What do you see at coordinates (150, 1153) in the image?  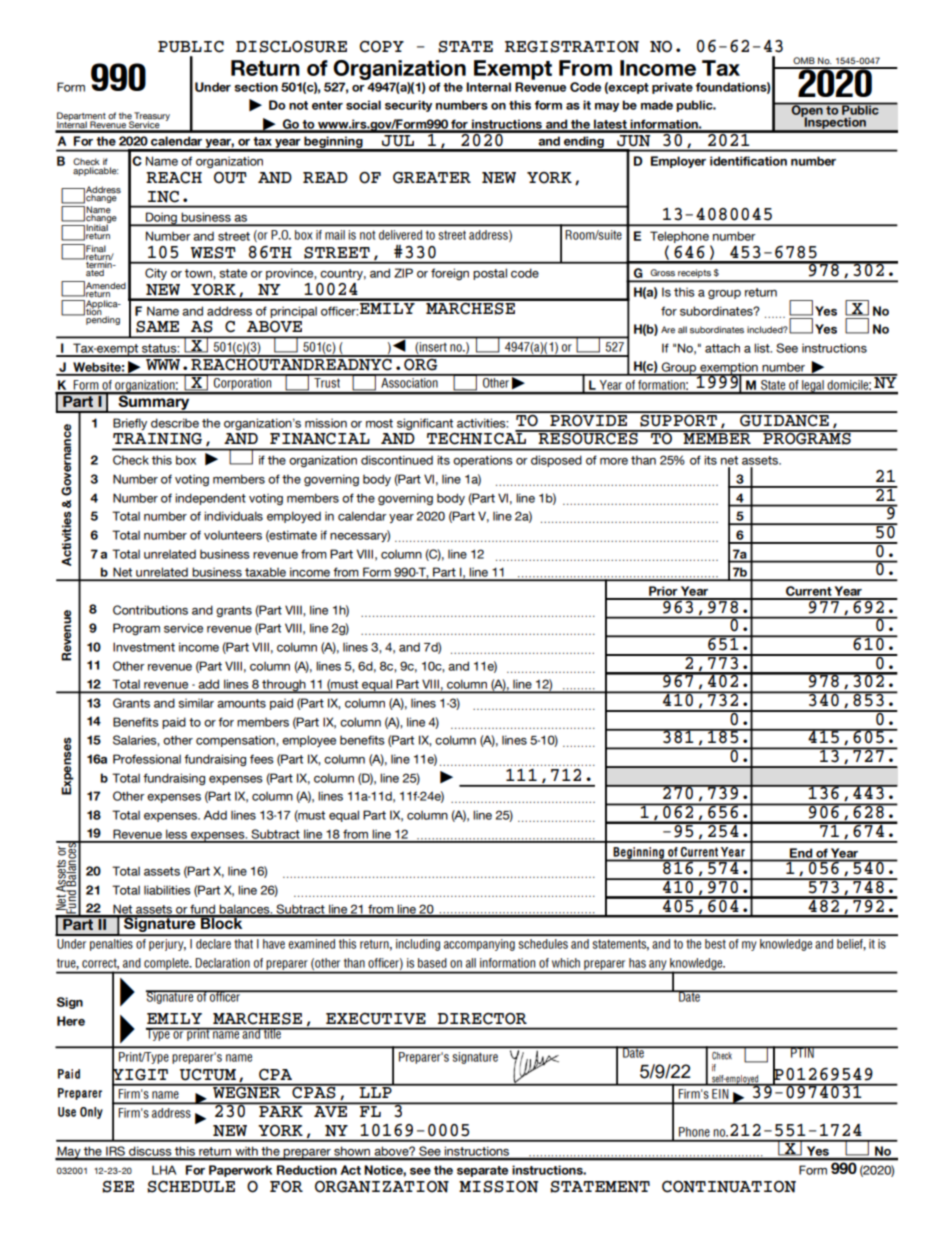 I see `discuss` at bounding box center [150, 1153].
